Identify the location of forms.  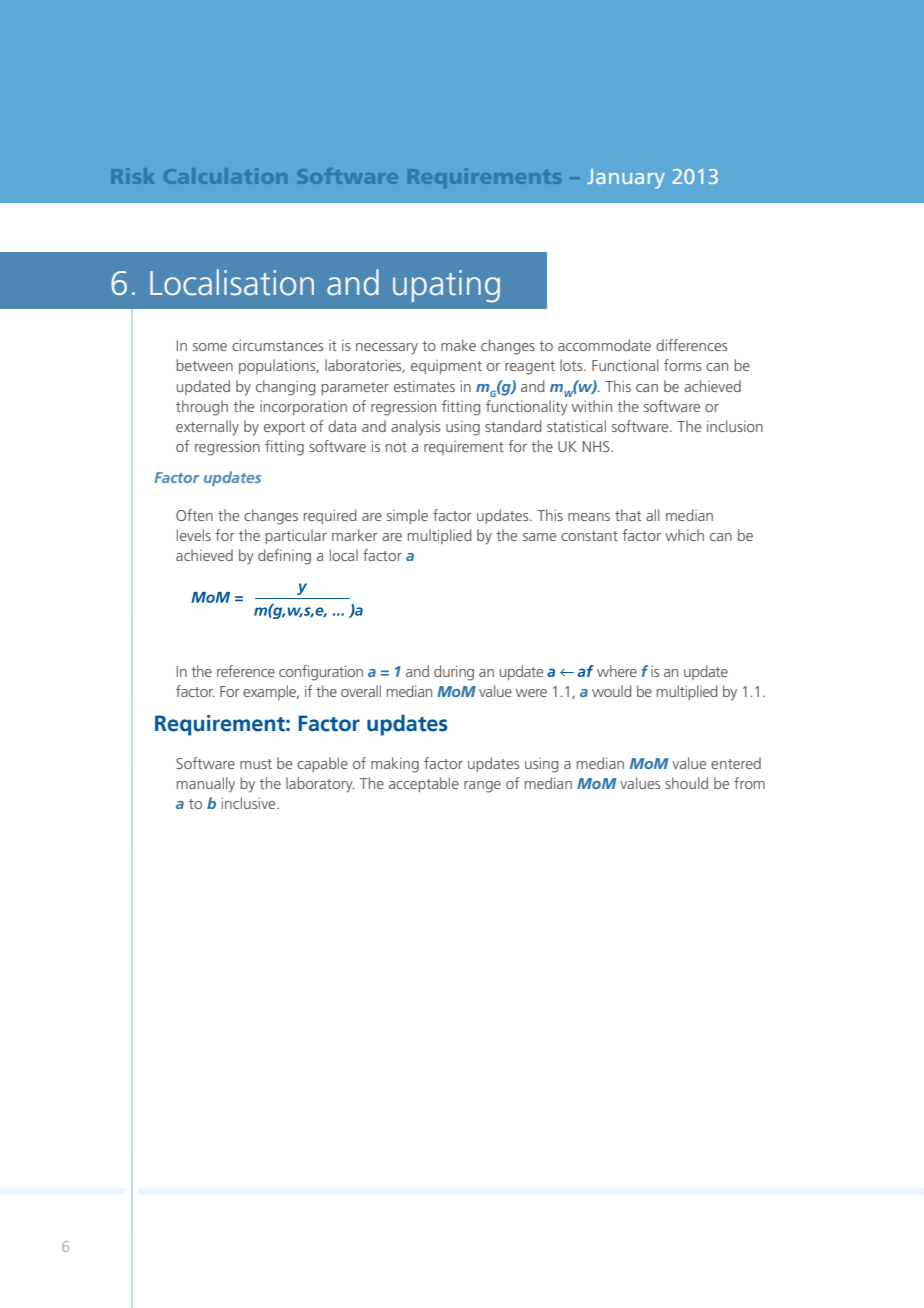
(682, 365).
